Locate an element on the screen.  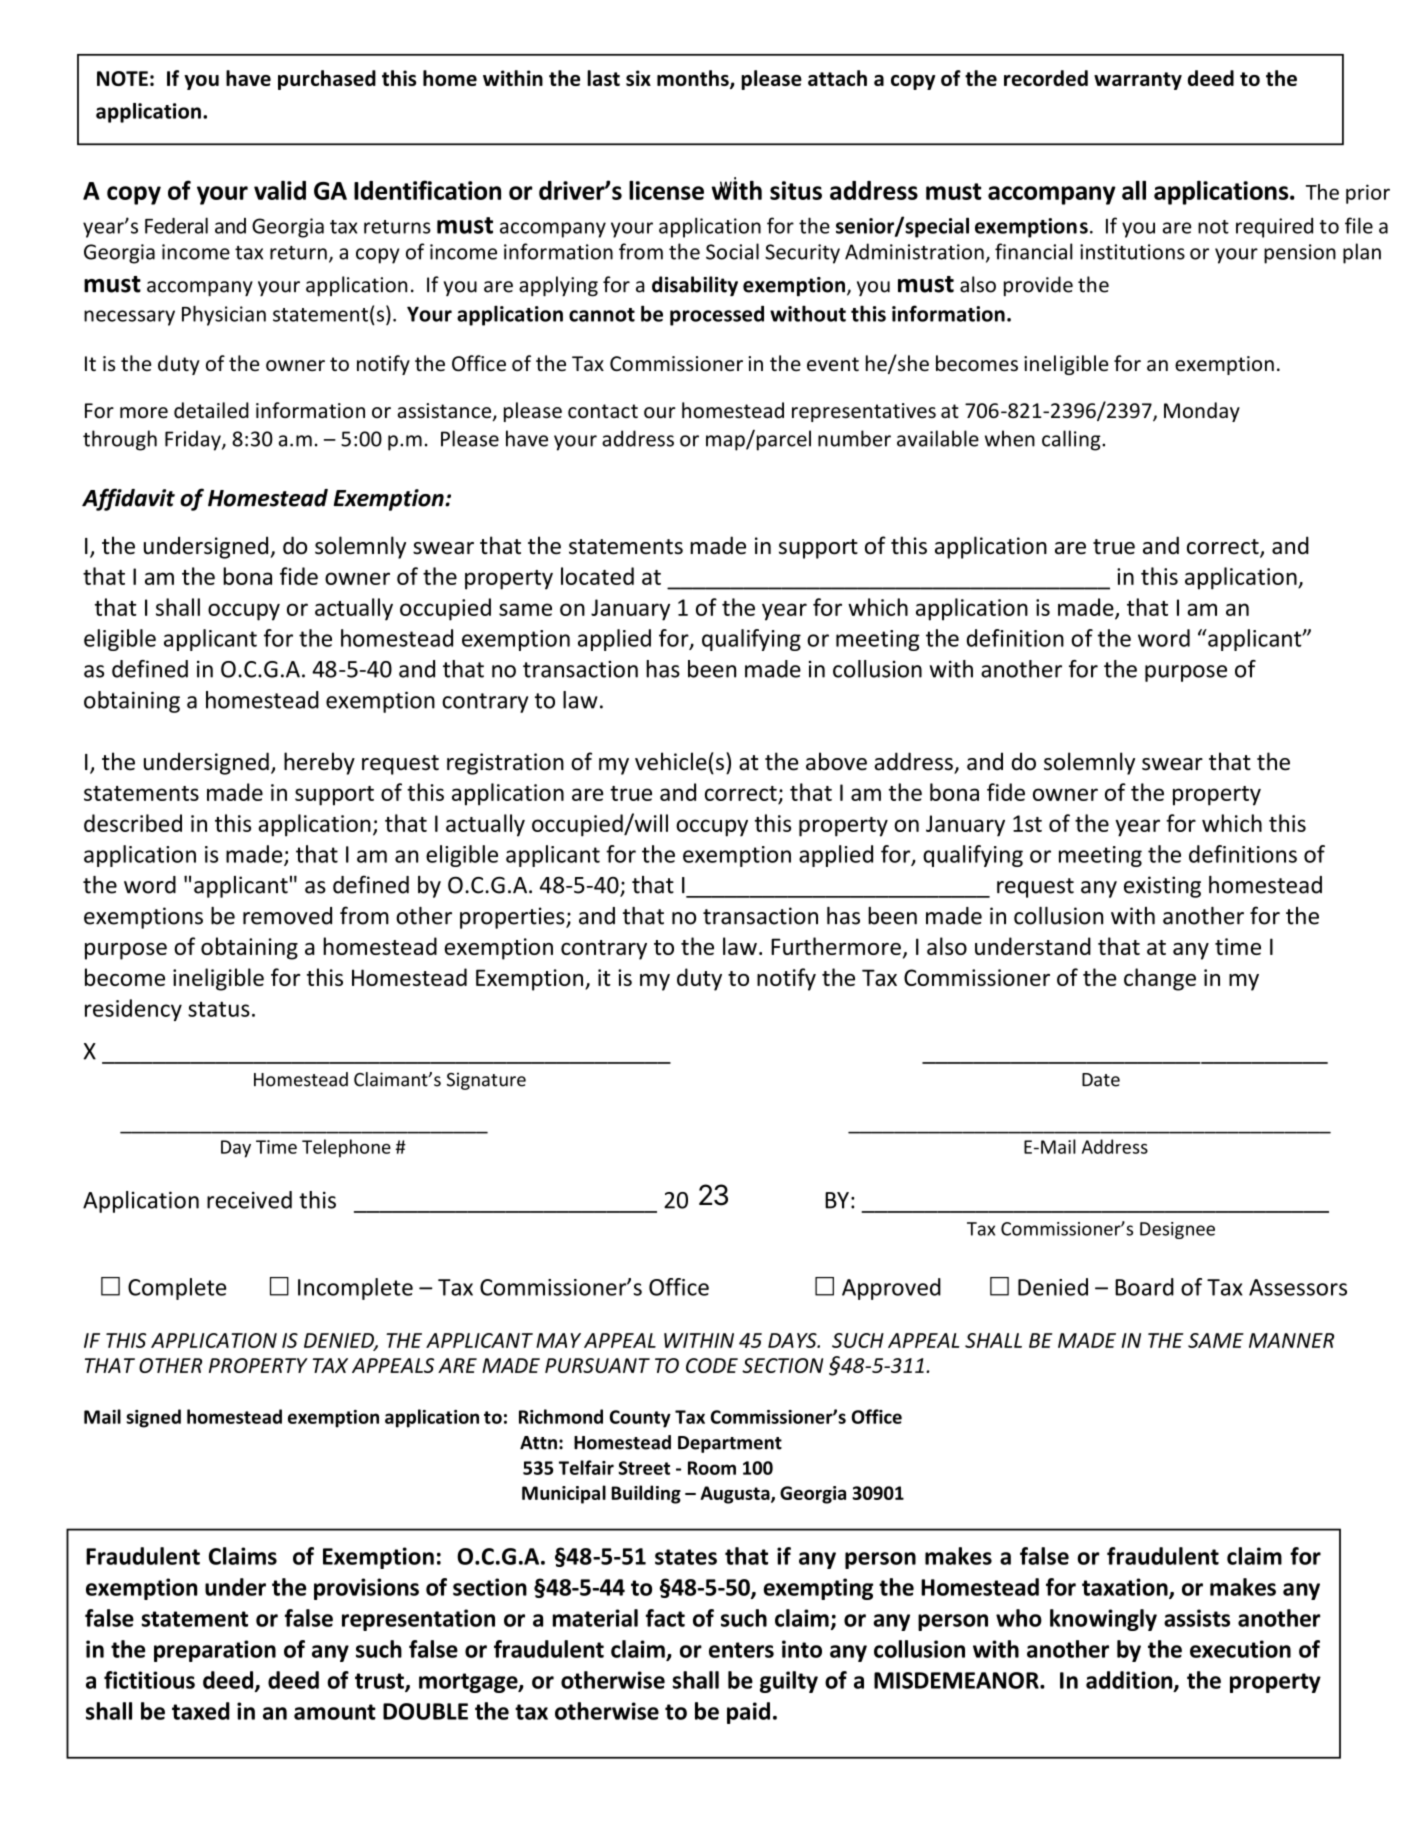
warranty is located at coordinates (1138, 81).
